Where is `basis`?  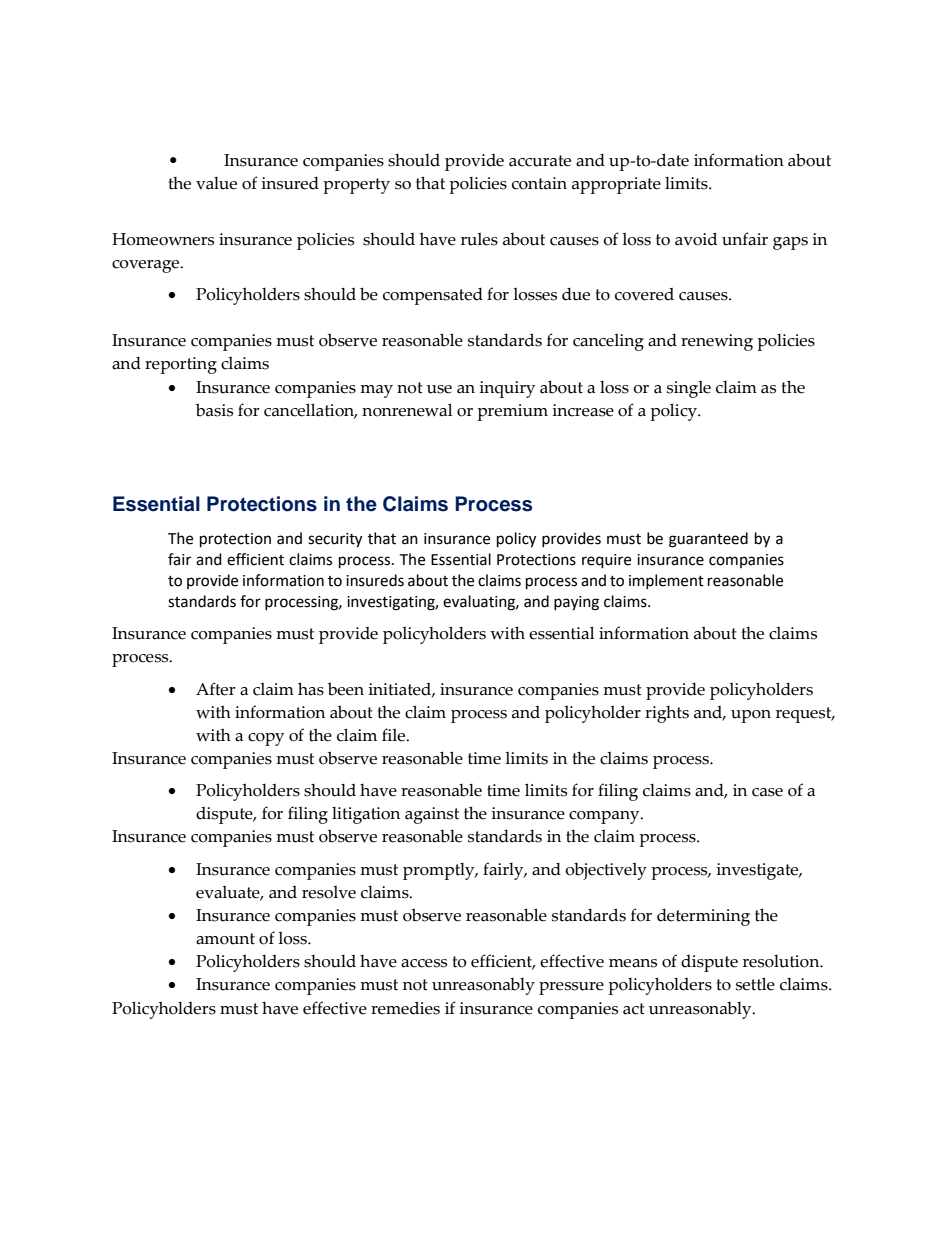
basis is located at coordinates (214, 410).
